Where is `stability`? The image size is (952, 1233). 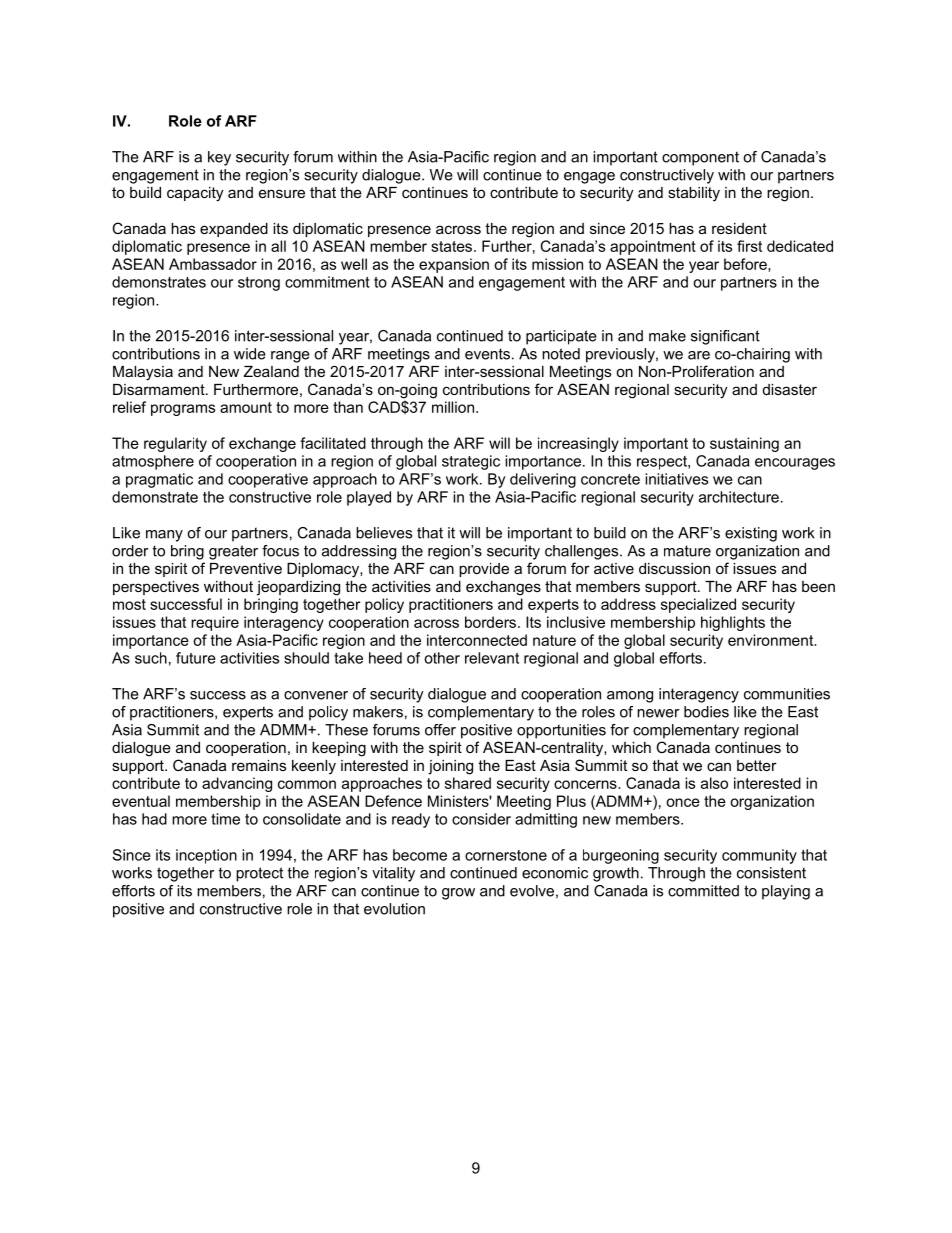
stability is located at coordinates (694, 194).
